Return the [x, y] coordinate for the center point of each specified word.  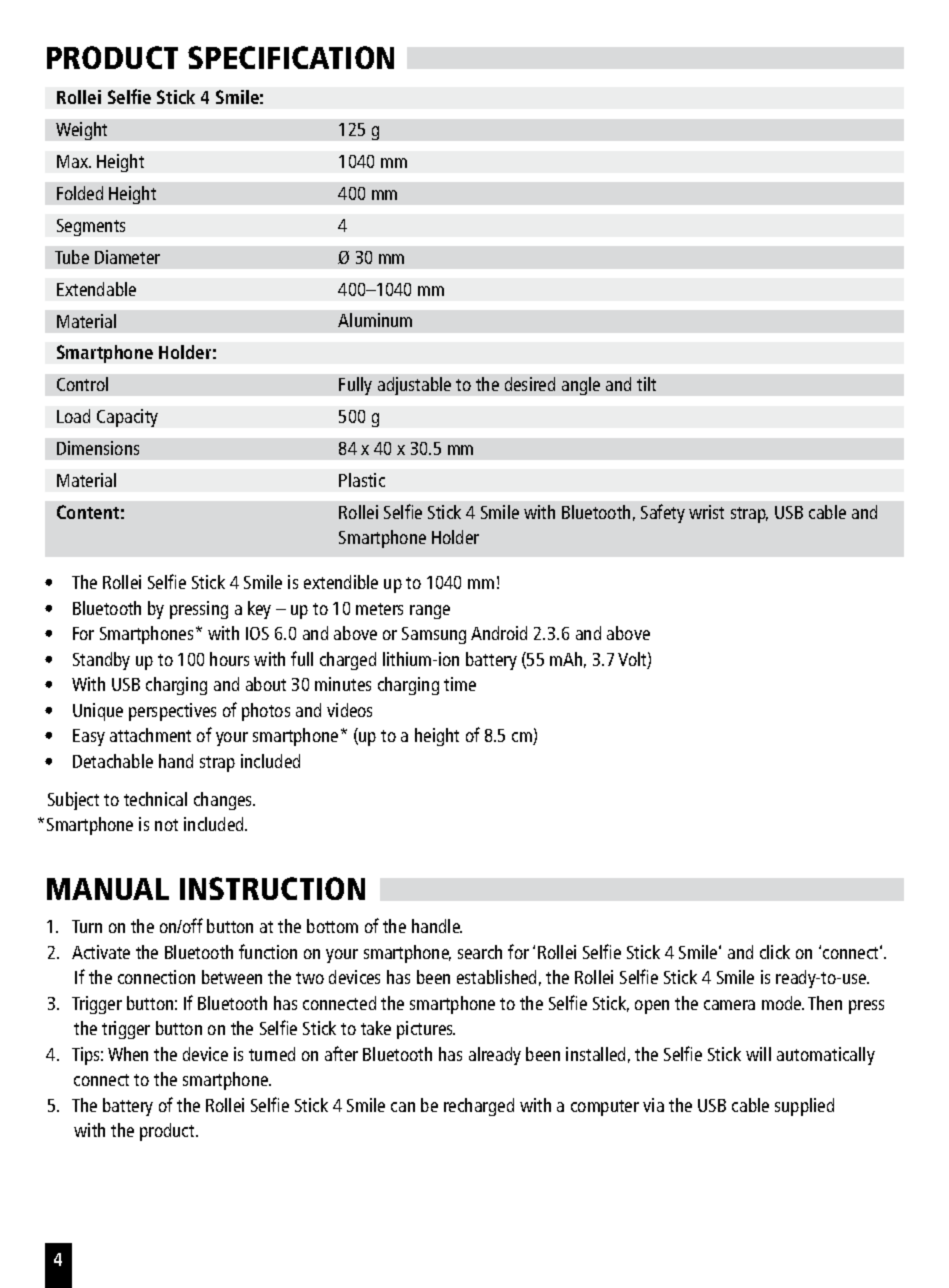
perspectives [172, 712]
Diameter [127, 257]
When [128, 1054]
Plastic [362, 480]
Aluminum [375, 320]
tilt [646, 384]
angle [581, 386]
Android [499, 633]
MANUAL [108, 889]
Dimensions [98, 448]
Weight [81, 131]
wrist [706, 512]
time [460, 684]
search [480, 952]
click [775, 952]
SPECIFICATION [291, 57]
